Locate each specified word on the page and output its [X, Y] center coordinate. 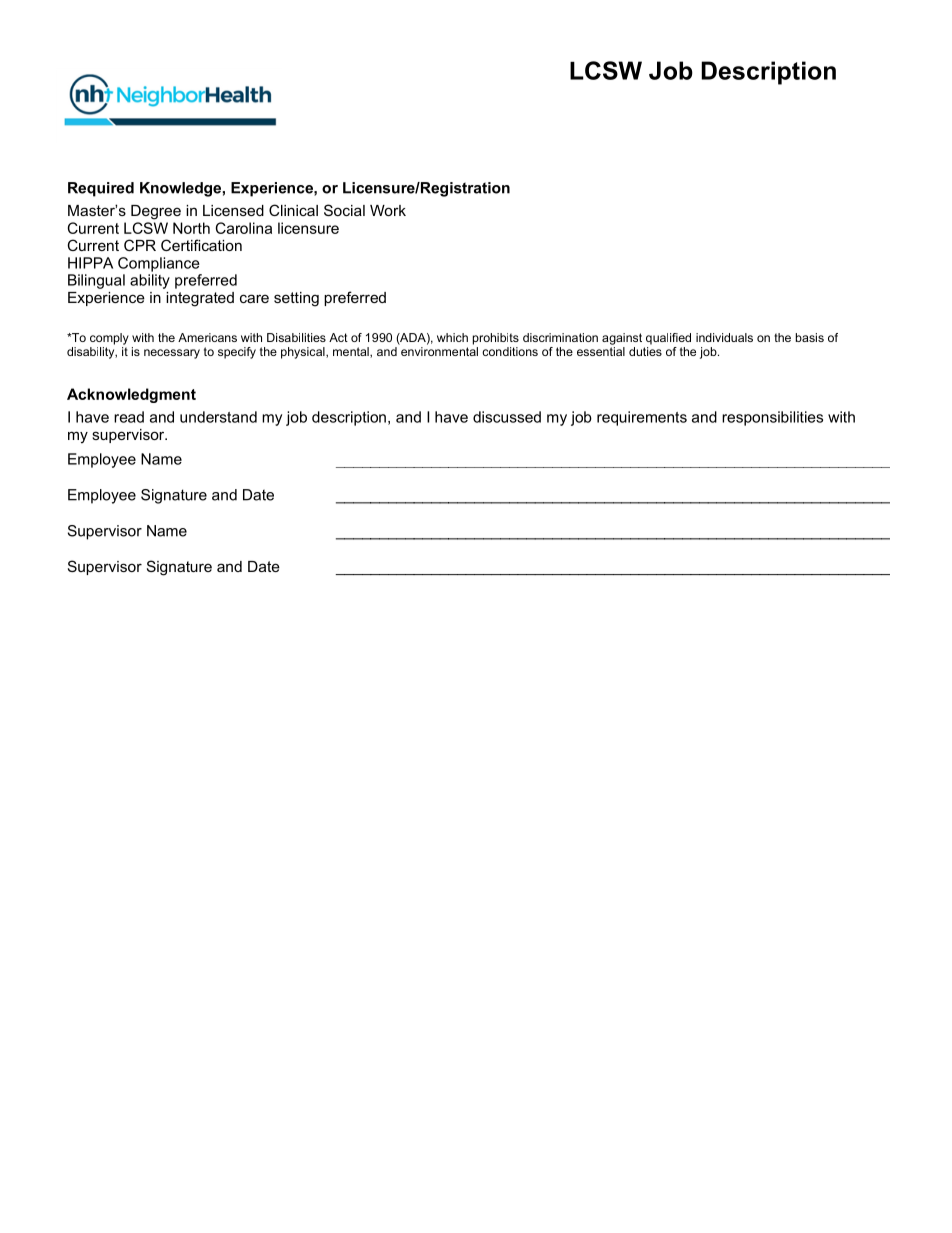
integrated [200, 299]
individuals [724, 337]
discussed [507, 417]
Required [101, 189]
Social [344, 210]
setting [296, 299]
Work [388, 210]
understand [218, 417]
